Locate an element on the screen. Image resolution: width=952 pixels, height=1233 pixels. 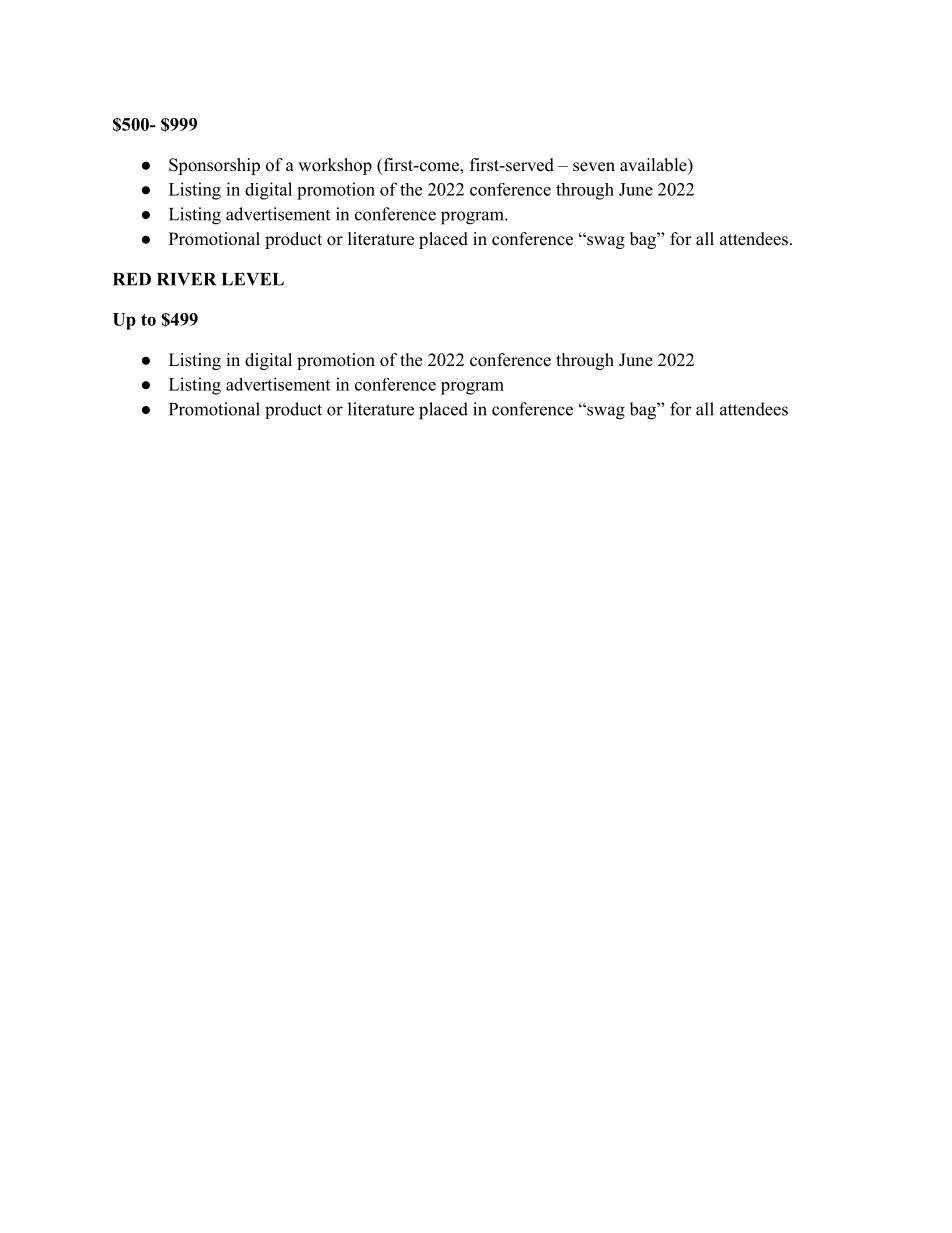
RIVER is located at coordinates (186, 279).
